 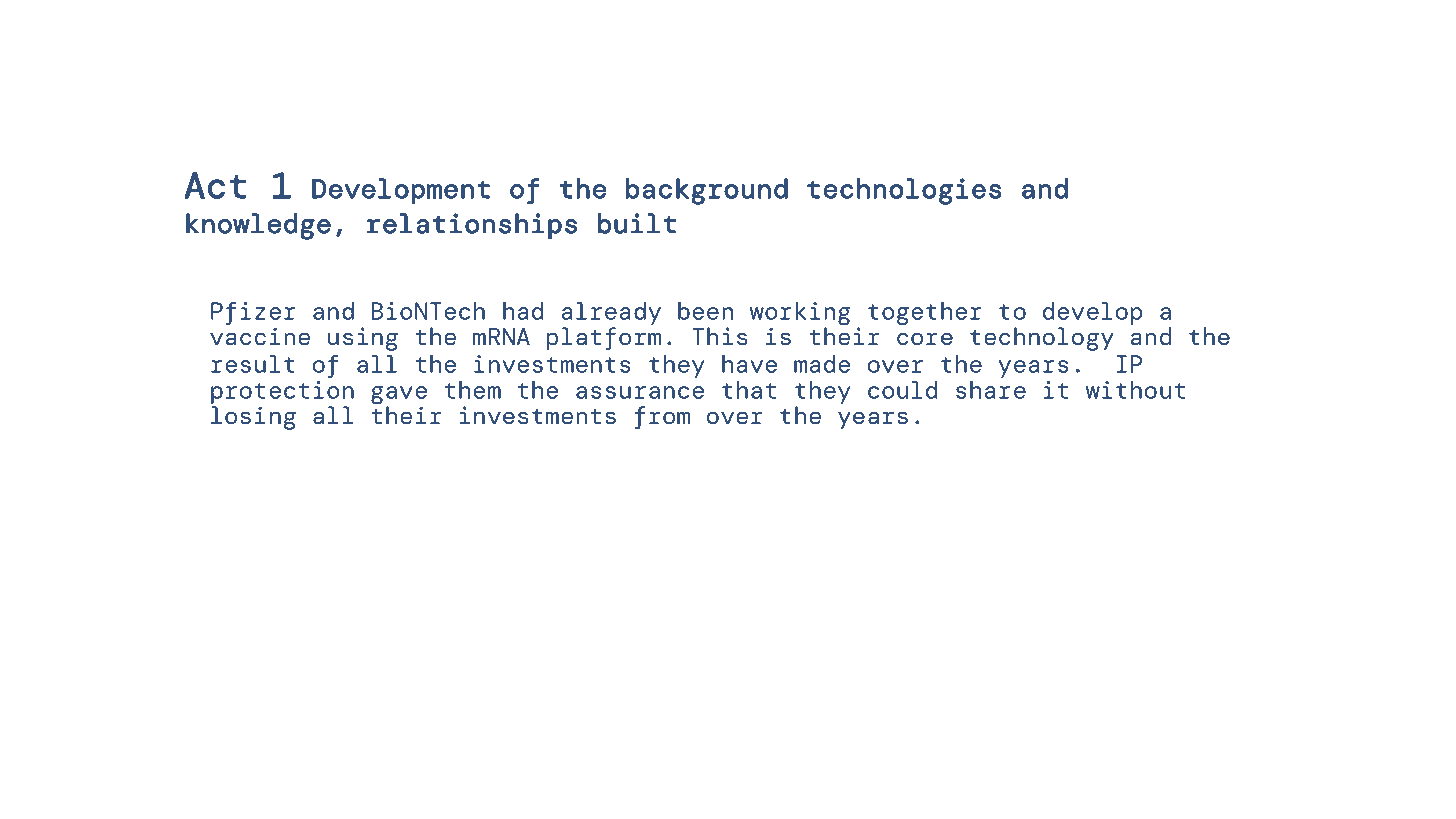 I want to click on technology, so click(x=1042, y=339).
